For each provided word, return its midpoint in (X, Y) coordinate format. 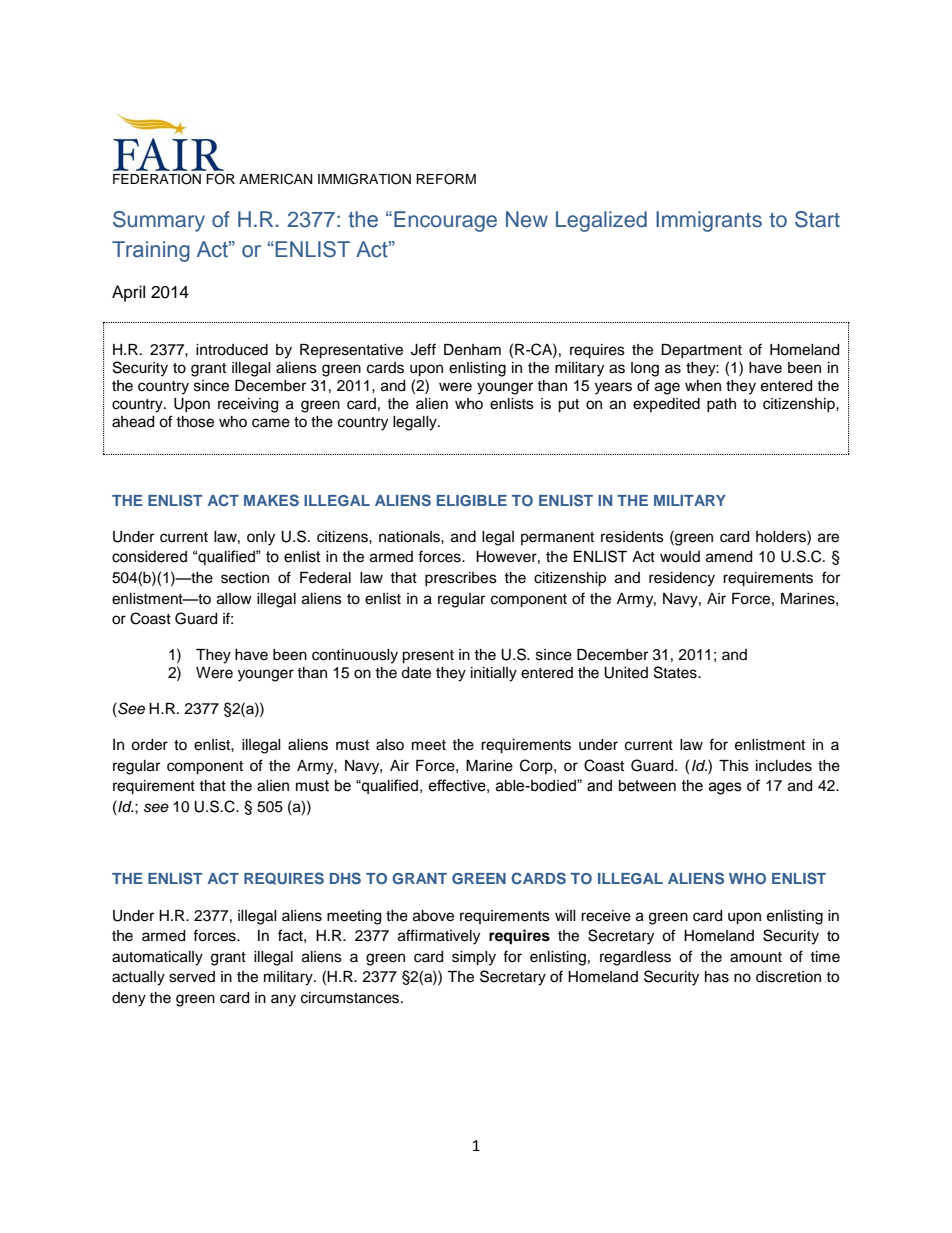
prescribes (461, 579)
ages (725, 788)
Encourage (445, 221)
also (390, 745)
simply (474, 958)
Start (817, 219)
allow (234, 599)
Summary (159, 221)
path (721, 405)
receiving (248, 405)
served (192, 977)
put (568, 406)
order (149, 745)
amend (729, 557)
